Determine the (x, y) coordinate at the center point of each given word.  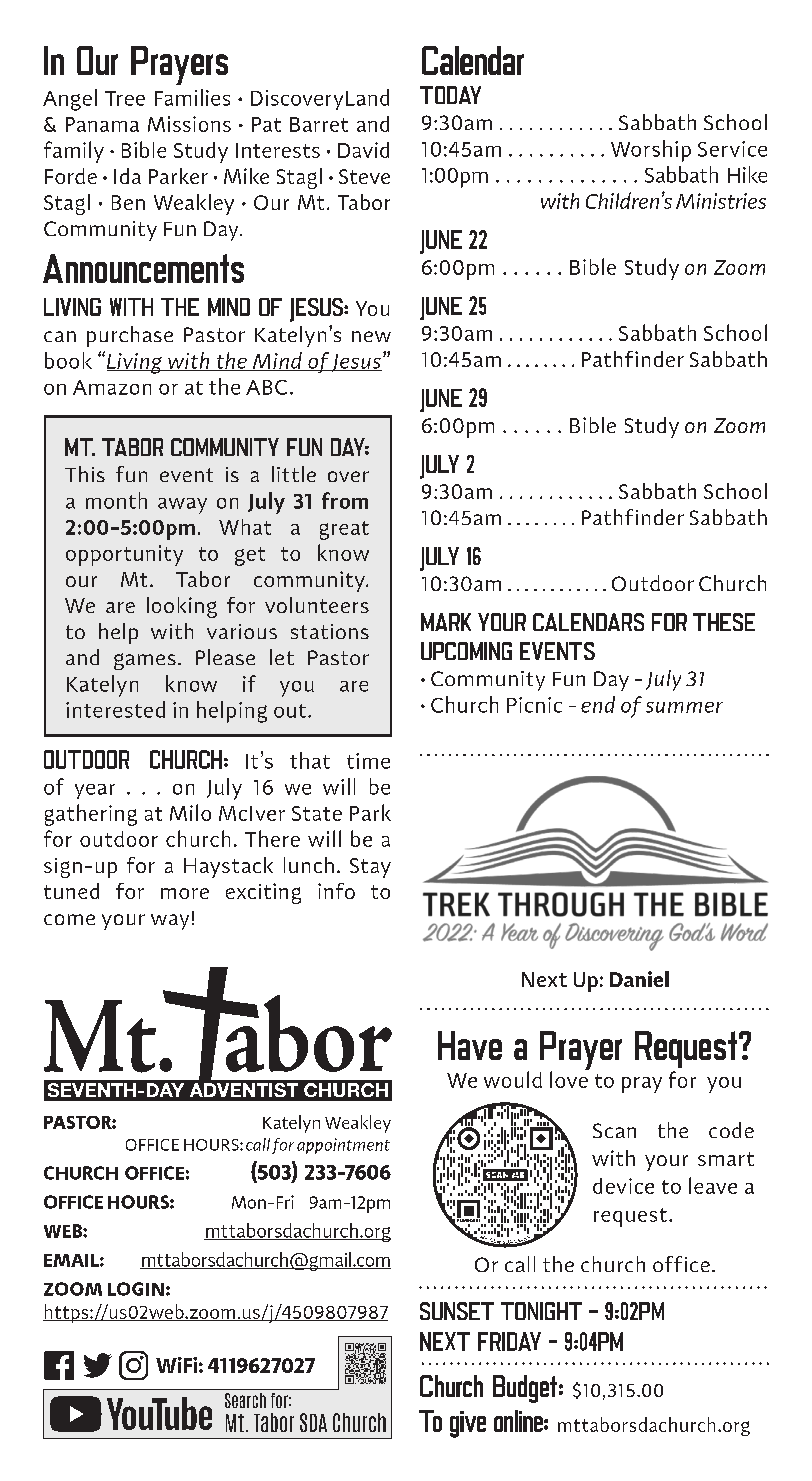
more (185, 893)
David (363, 150)
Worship (651, 151)
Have (470, 1045)
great (344, 530)
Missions (189, 124)
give (468, 1424)
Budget (525, 1389)
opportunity (124, 555)
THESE (724, 622)
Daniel (639, 979)
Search (245, 1400)
